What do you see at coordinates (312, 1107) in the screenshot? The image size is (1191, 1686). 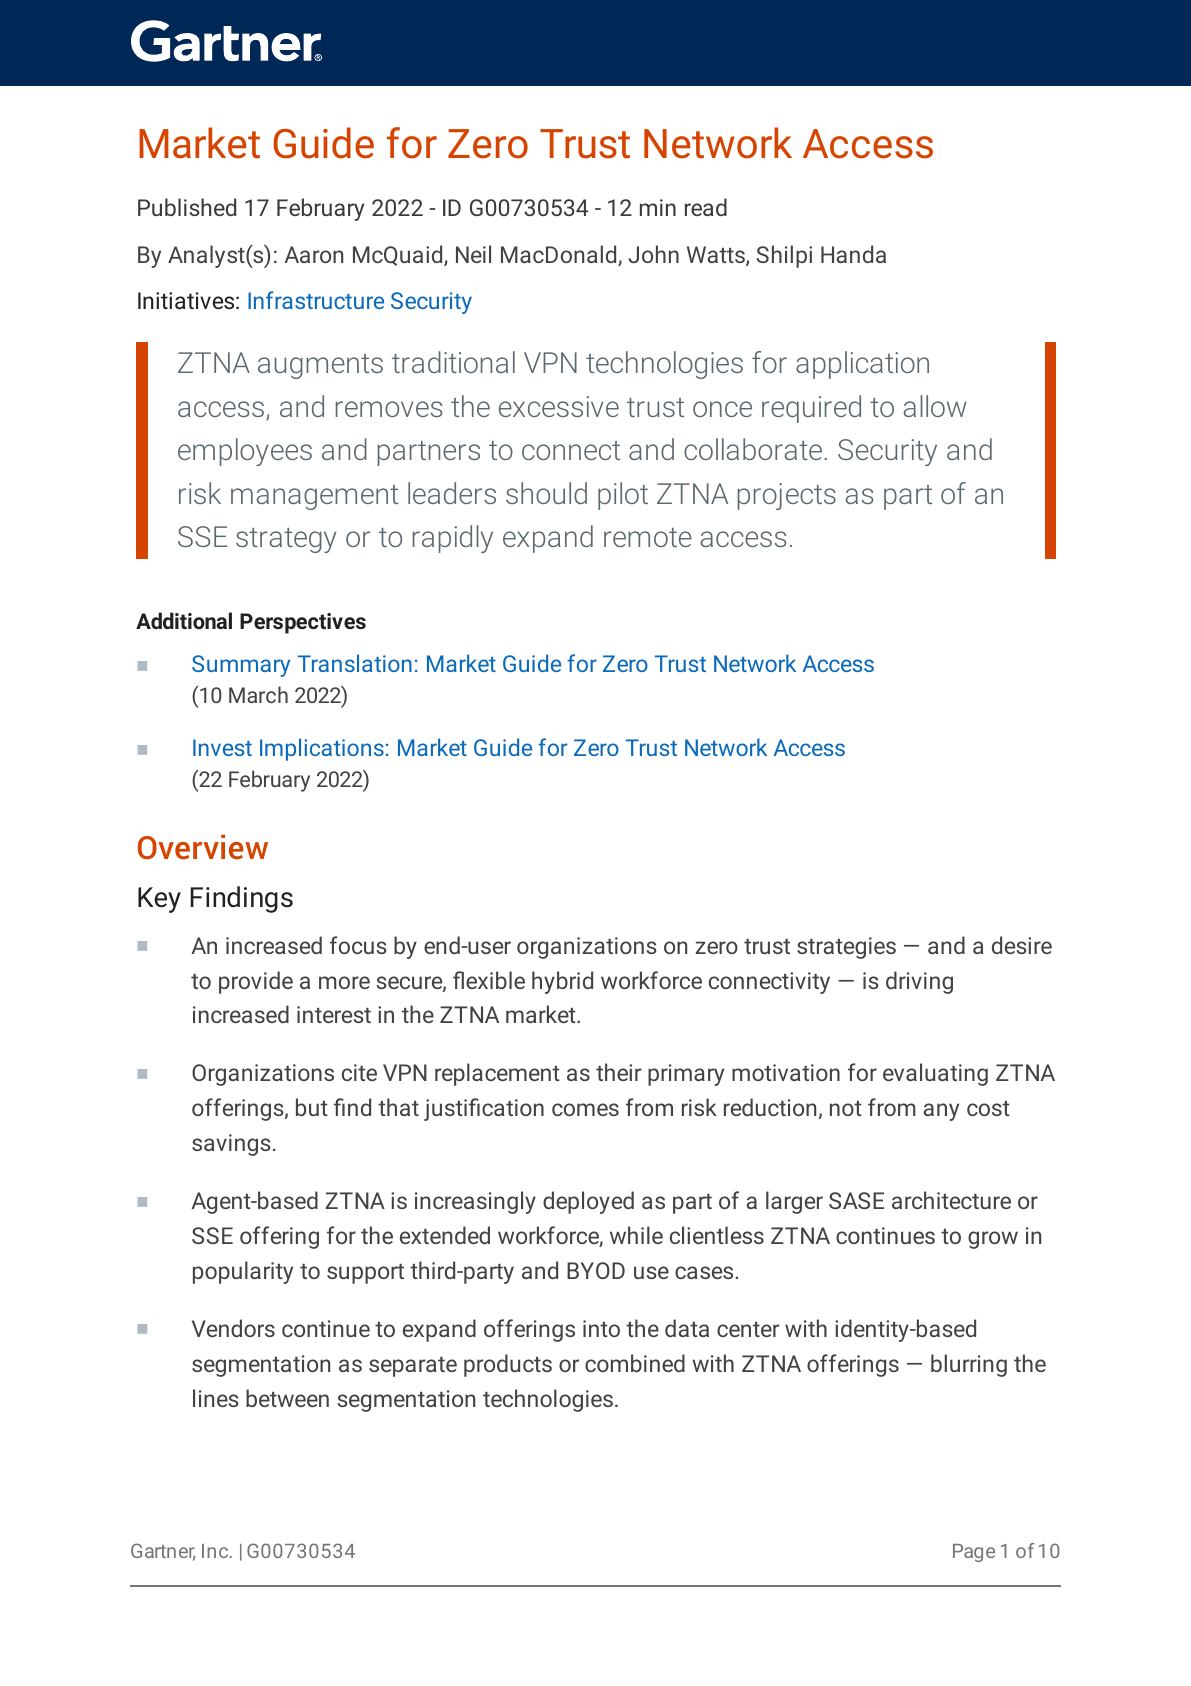 I see `but` at bounding box center [312, 1107].
